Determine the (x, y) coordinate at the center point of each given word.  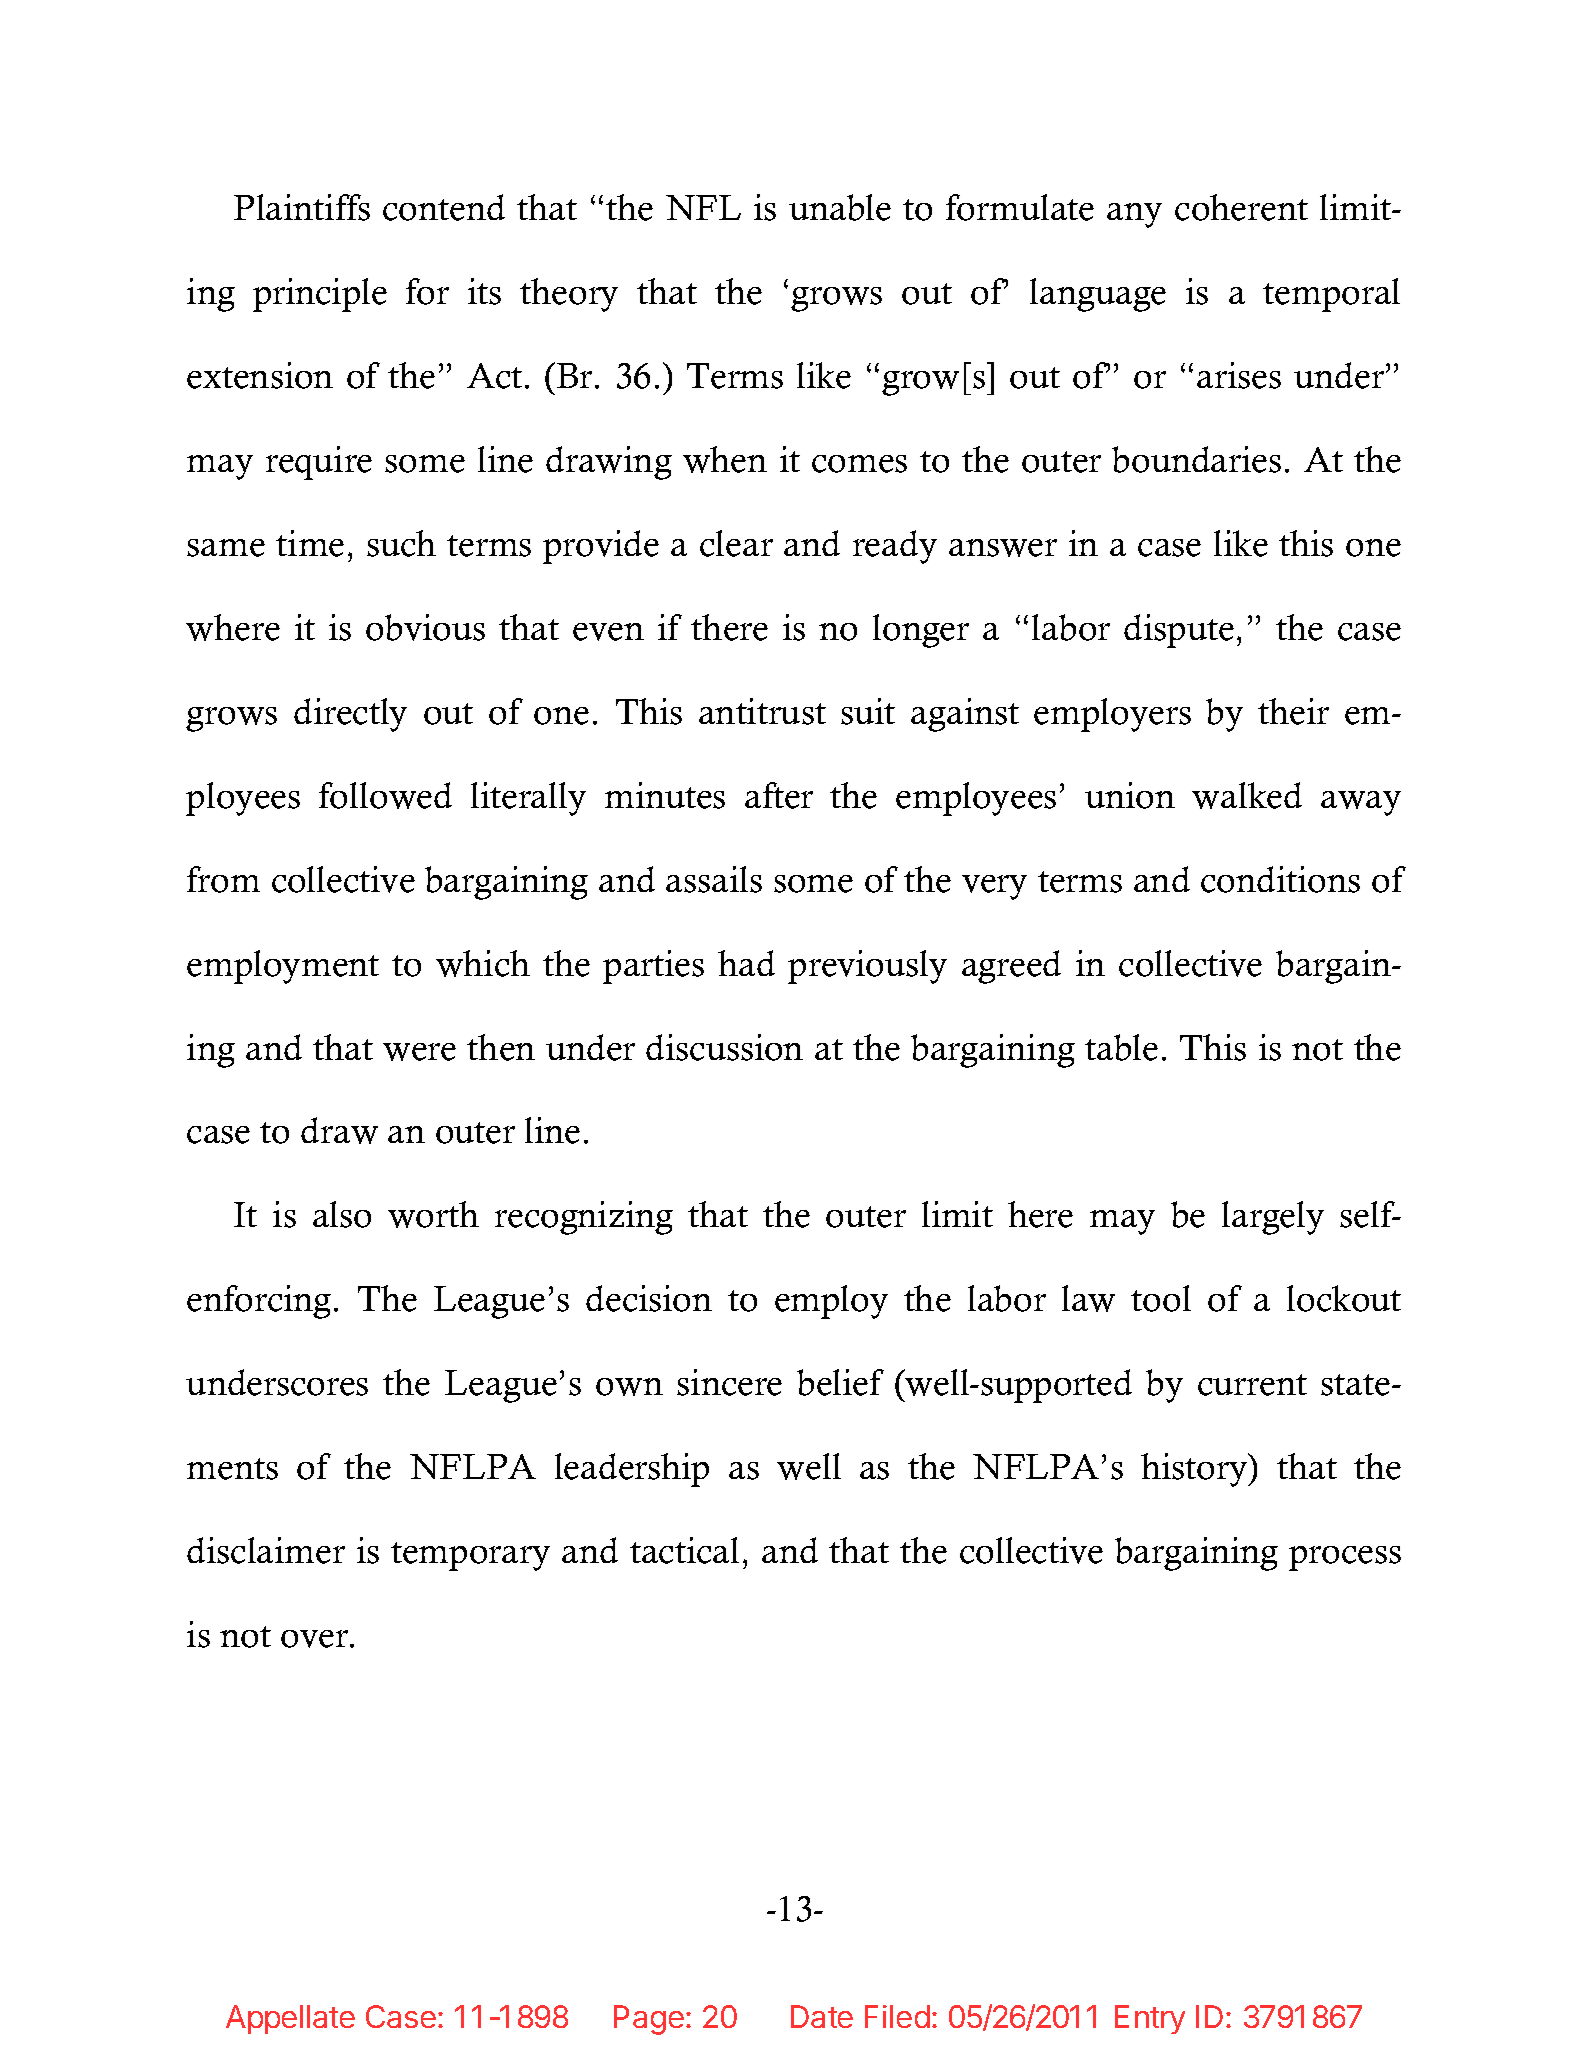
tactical (684, 1550)
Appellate (290, 2019)
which (483, 963)
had (746, 963)
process (1345, 1558)
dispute (1179, 631)
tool (1161, 1298)
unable (840, 207)
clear (736, 543)
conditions (1280, 879)
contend (444, 207)
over (316, 1639)
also (342, 1214)
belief (840, 1382)
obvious (425, 627)
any (1134, 215)
